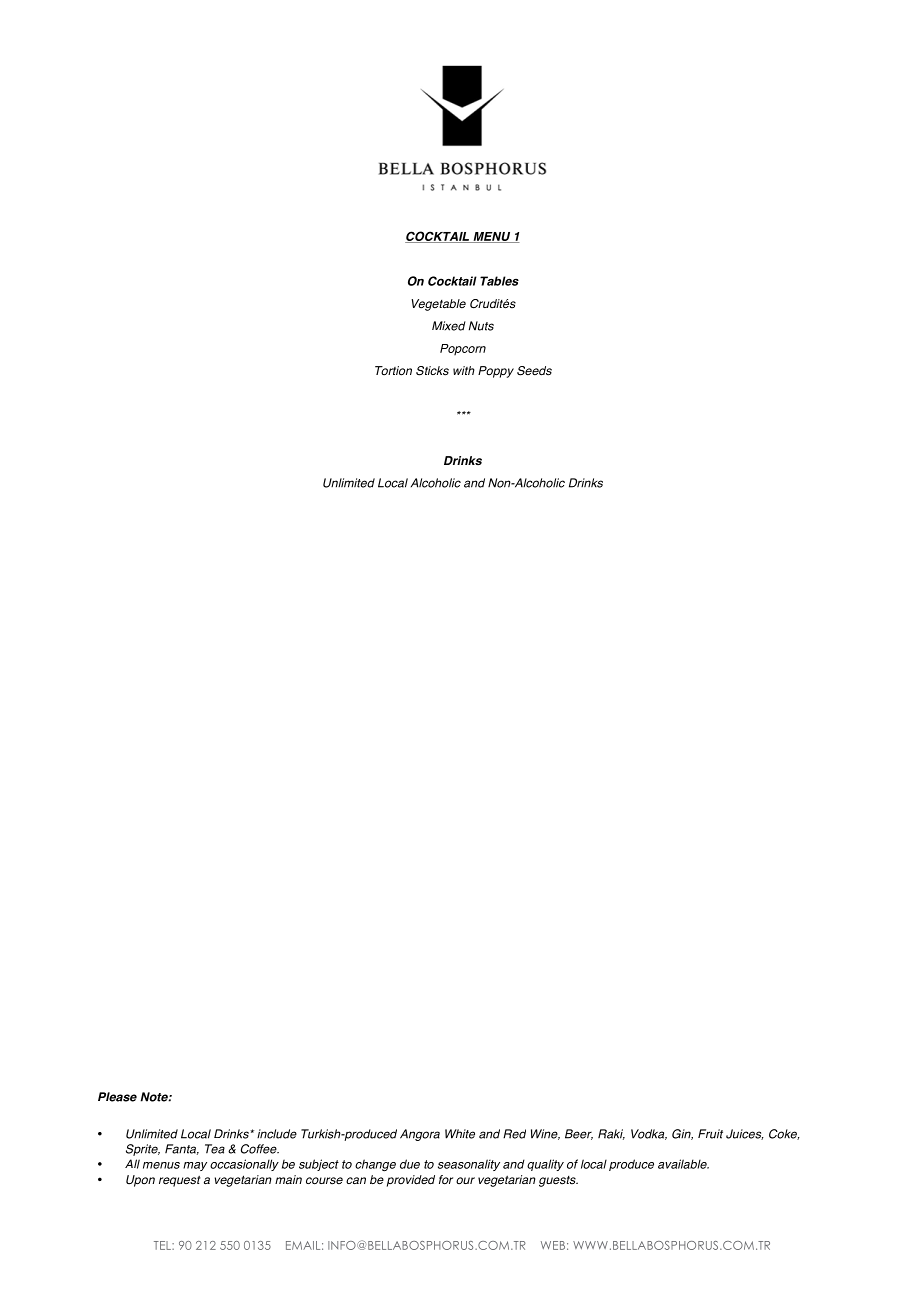 The image size is (924, 1308). What do you see at coordinates (449, 326) in the screenshot?
I see `Mixed` at bounding box center [449, 326].
